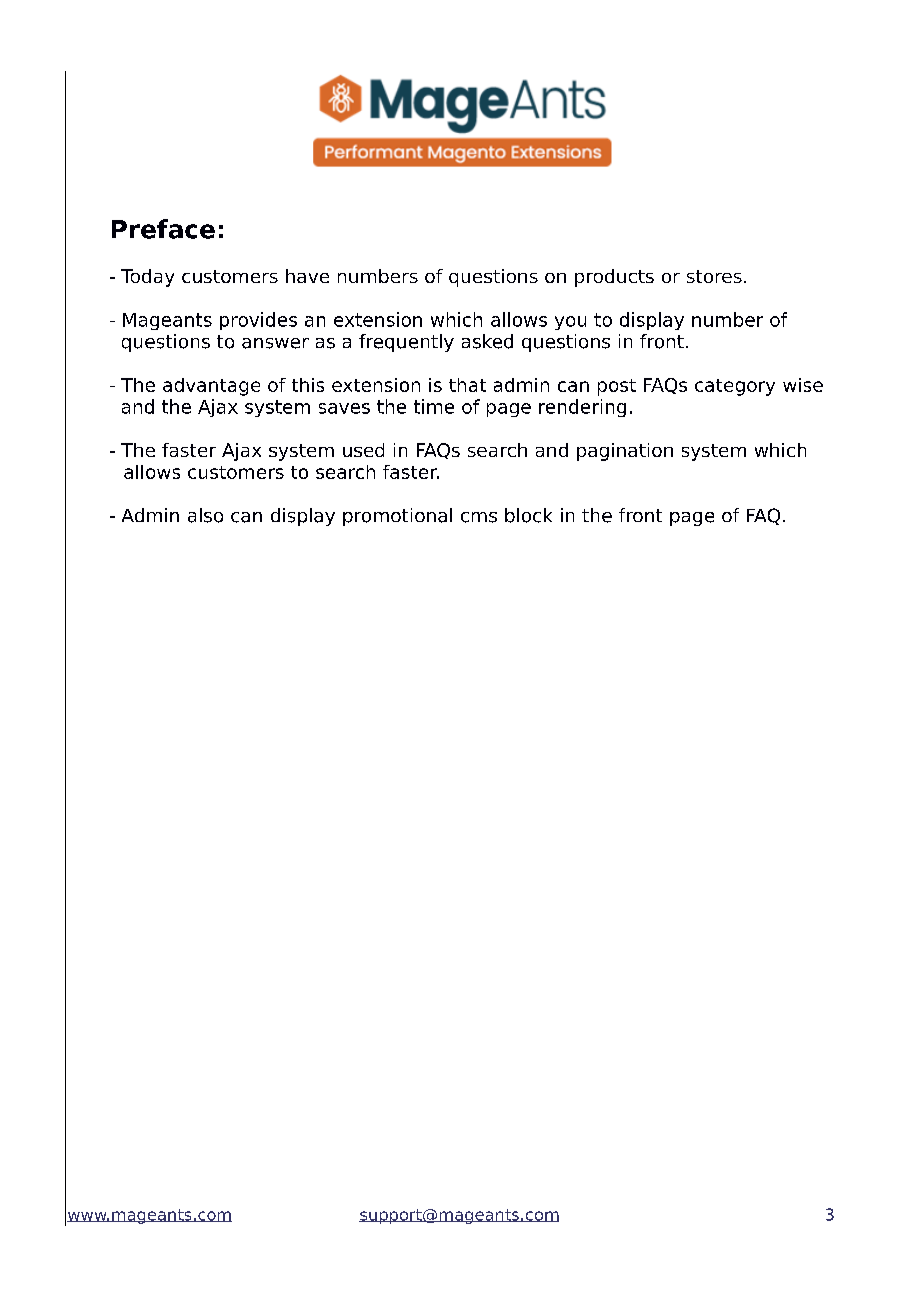  What do you see at coordinates (163, 229) in the screenshot?
I see `Preface` at bounding box center [163, 229].
